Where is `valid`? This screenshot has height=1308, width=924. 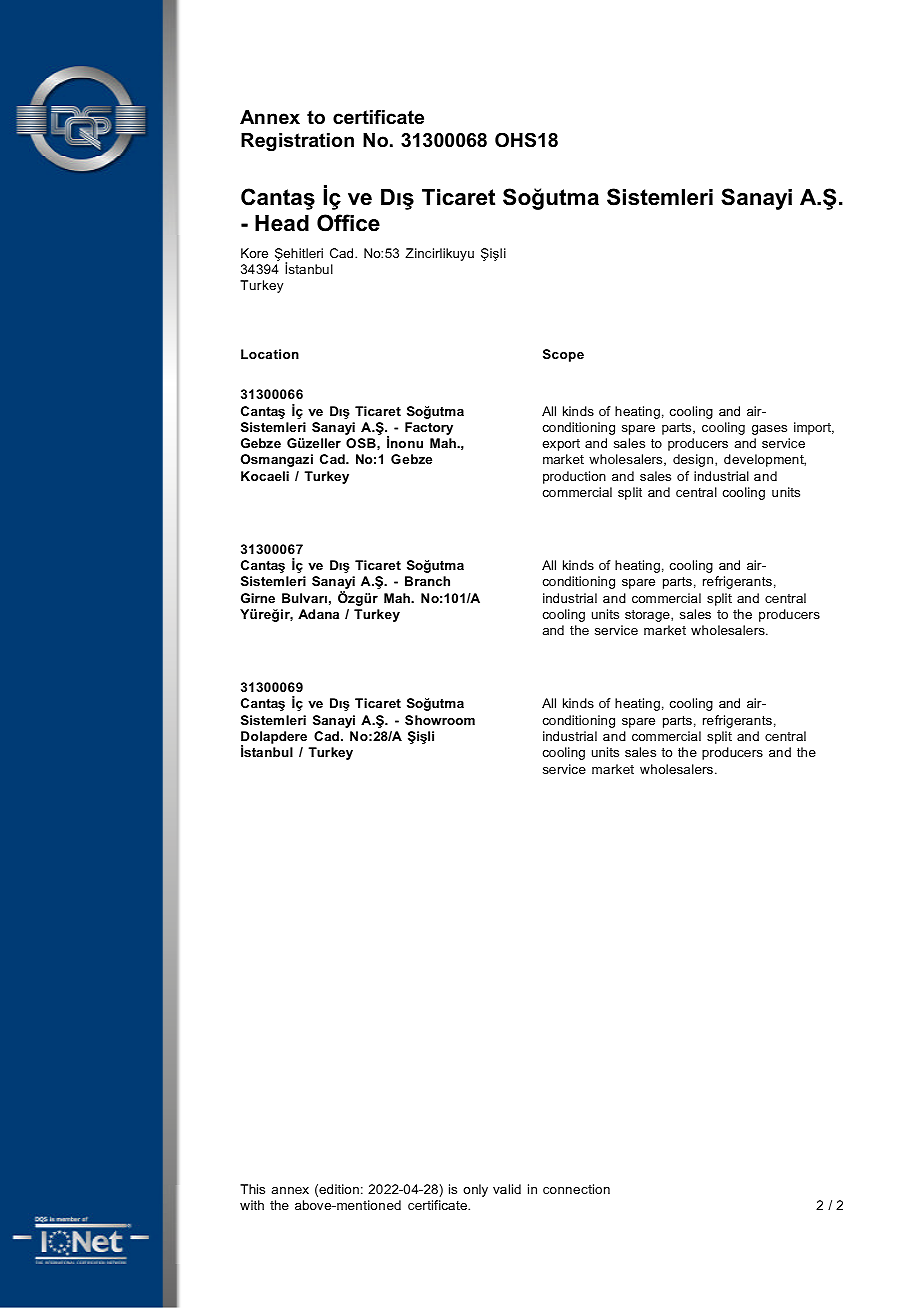 valid is located at coordinates (507, 1189).
